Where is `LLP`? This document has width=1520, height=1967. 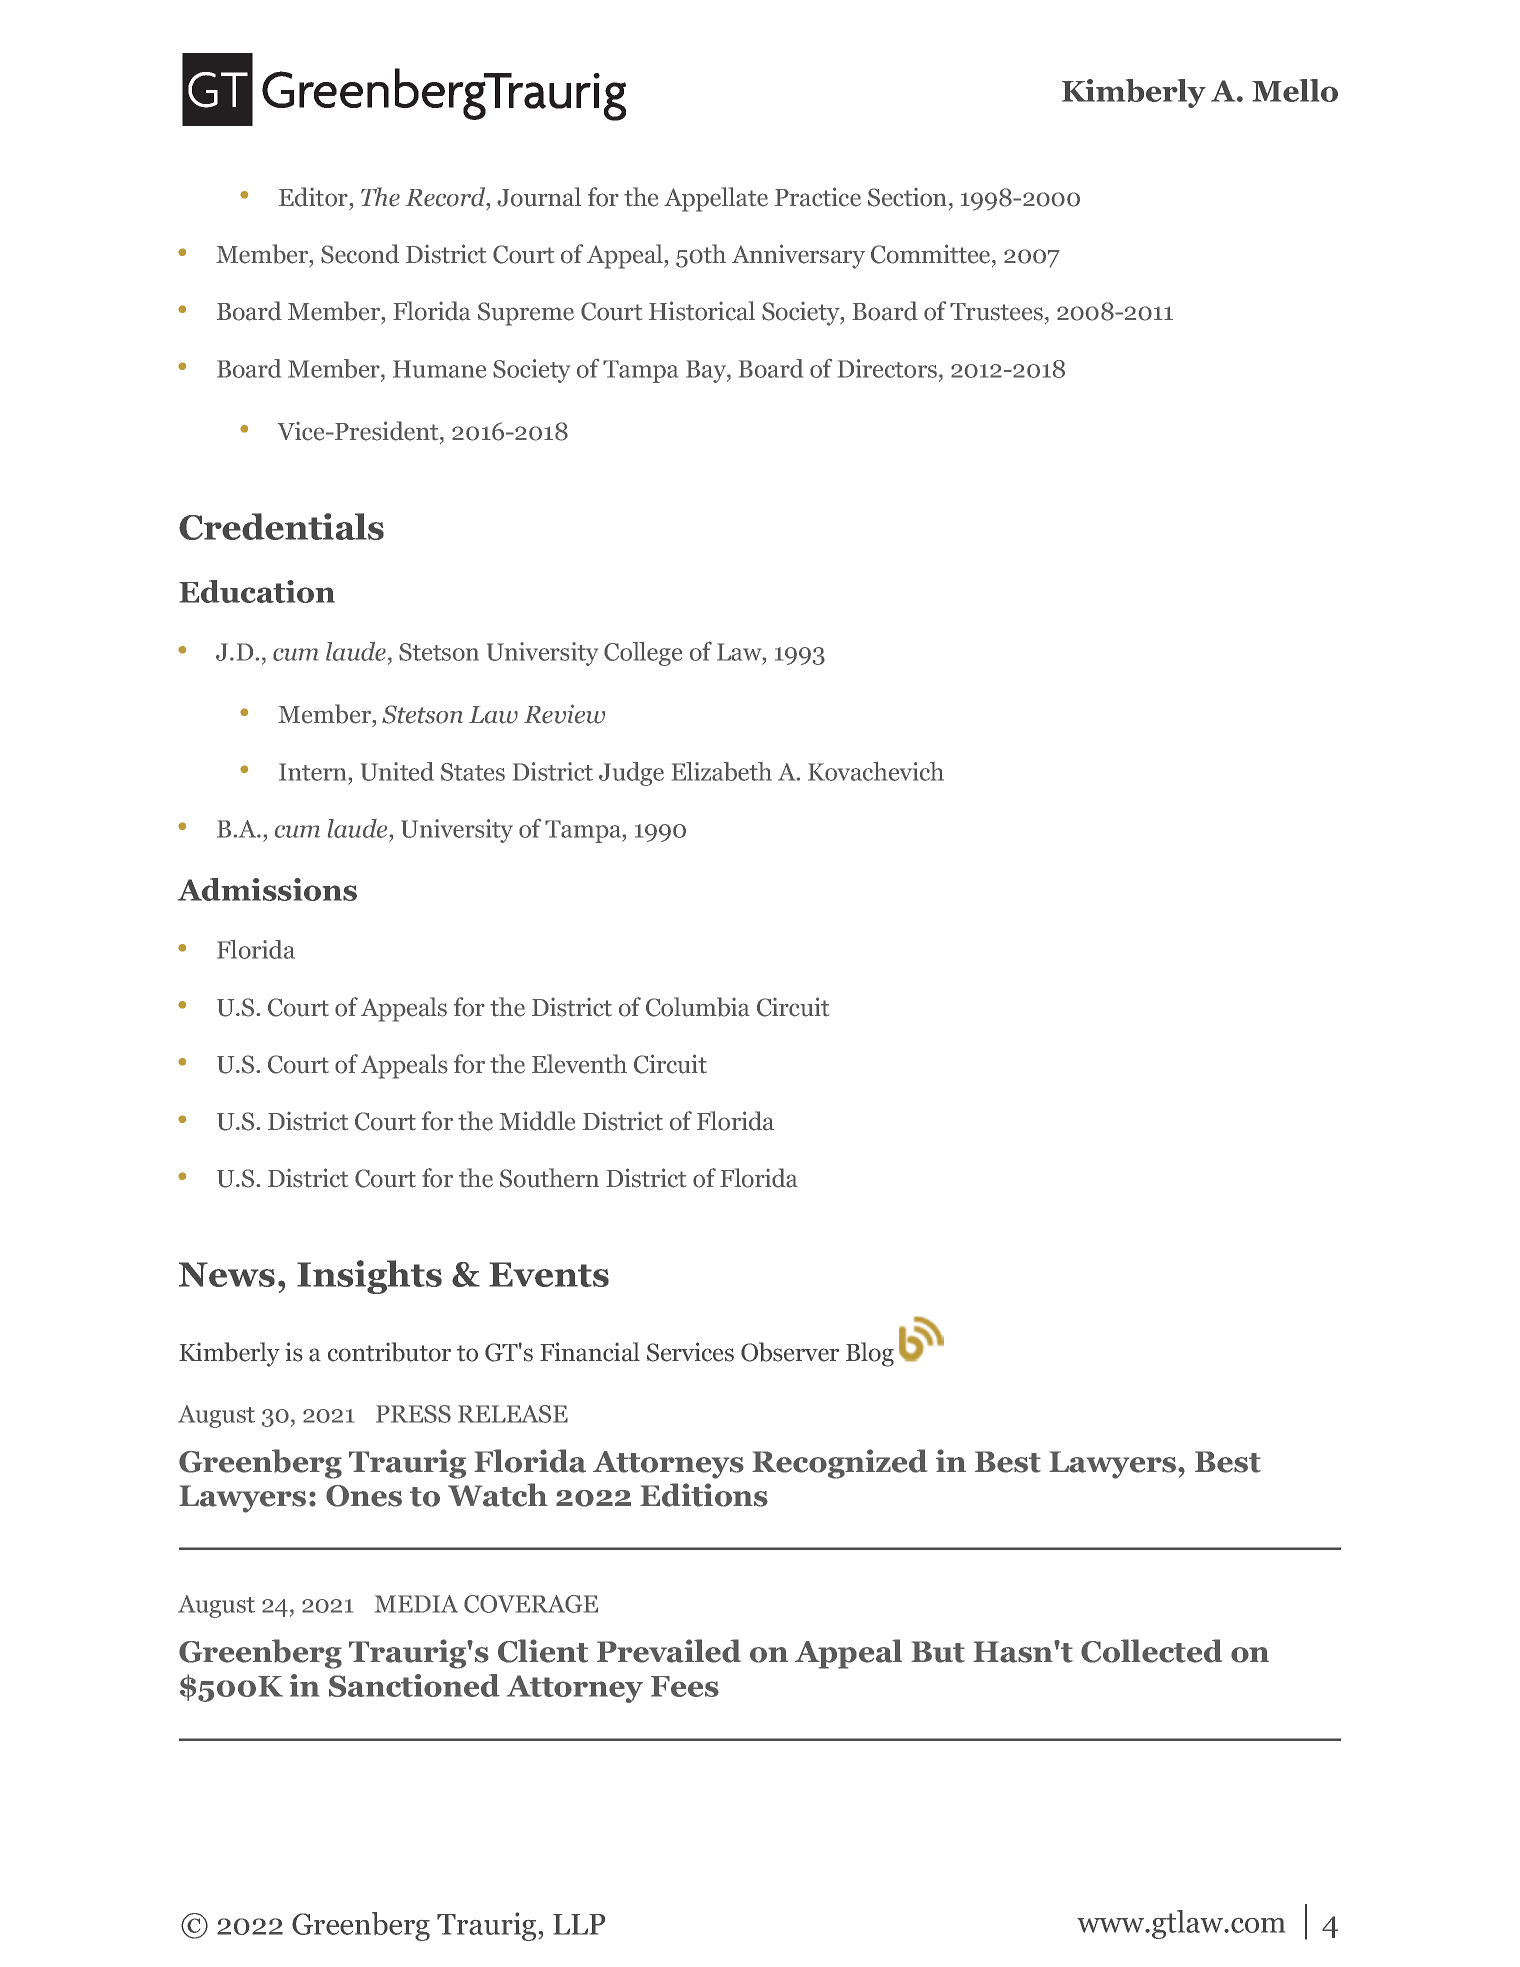
LLP is located at coordinates (579, 1924).
